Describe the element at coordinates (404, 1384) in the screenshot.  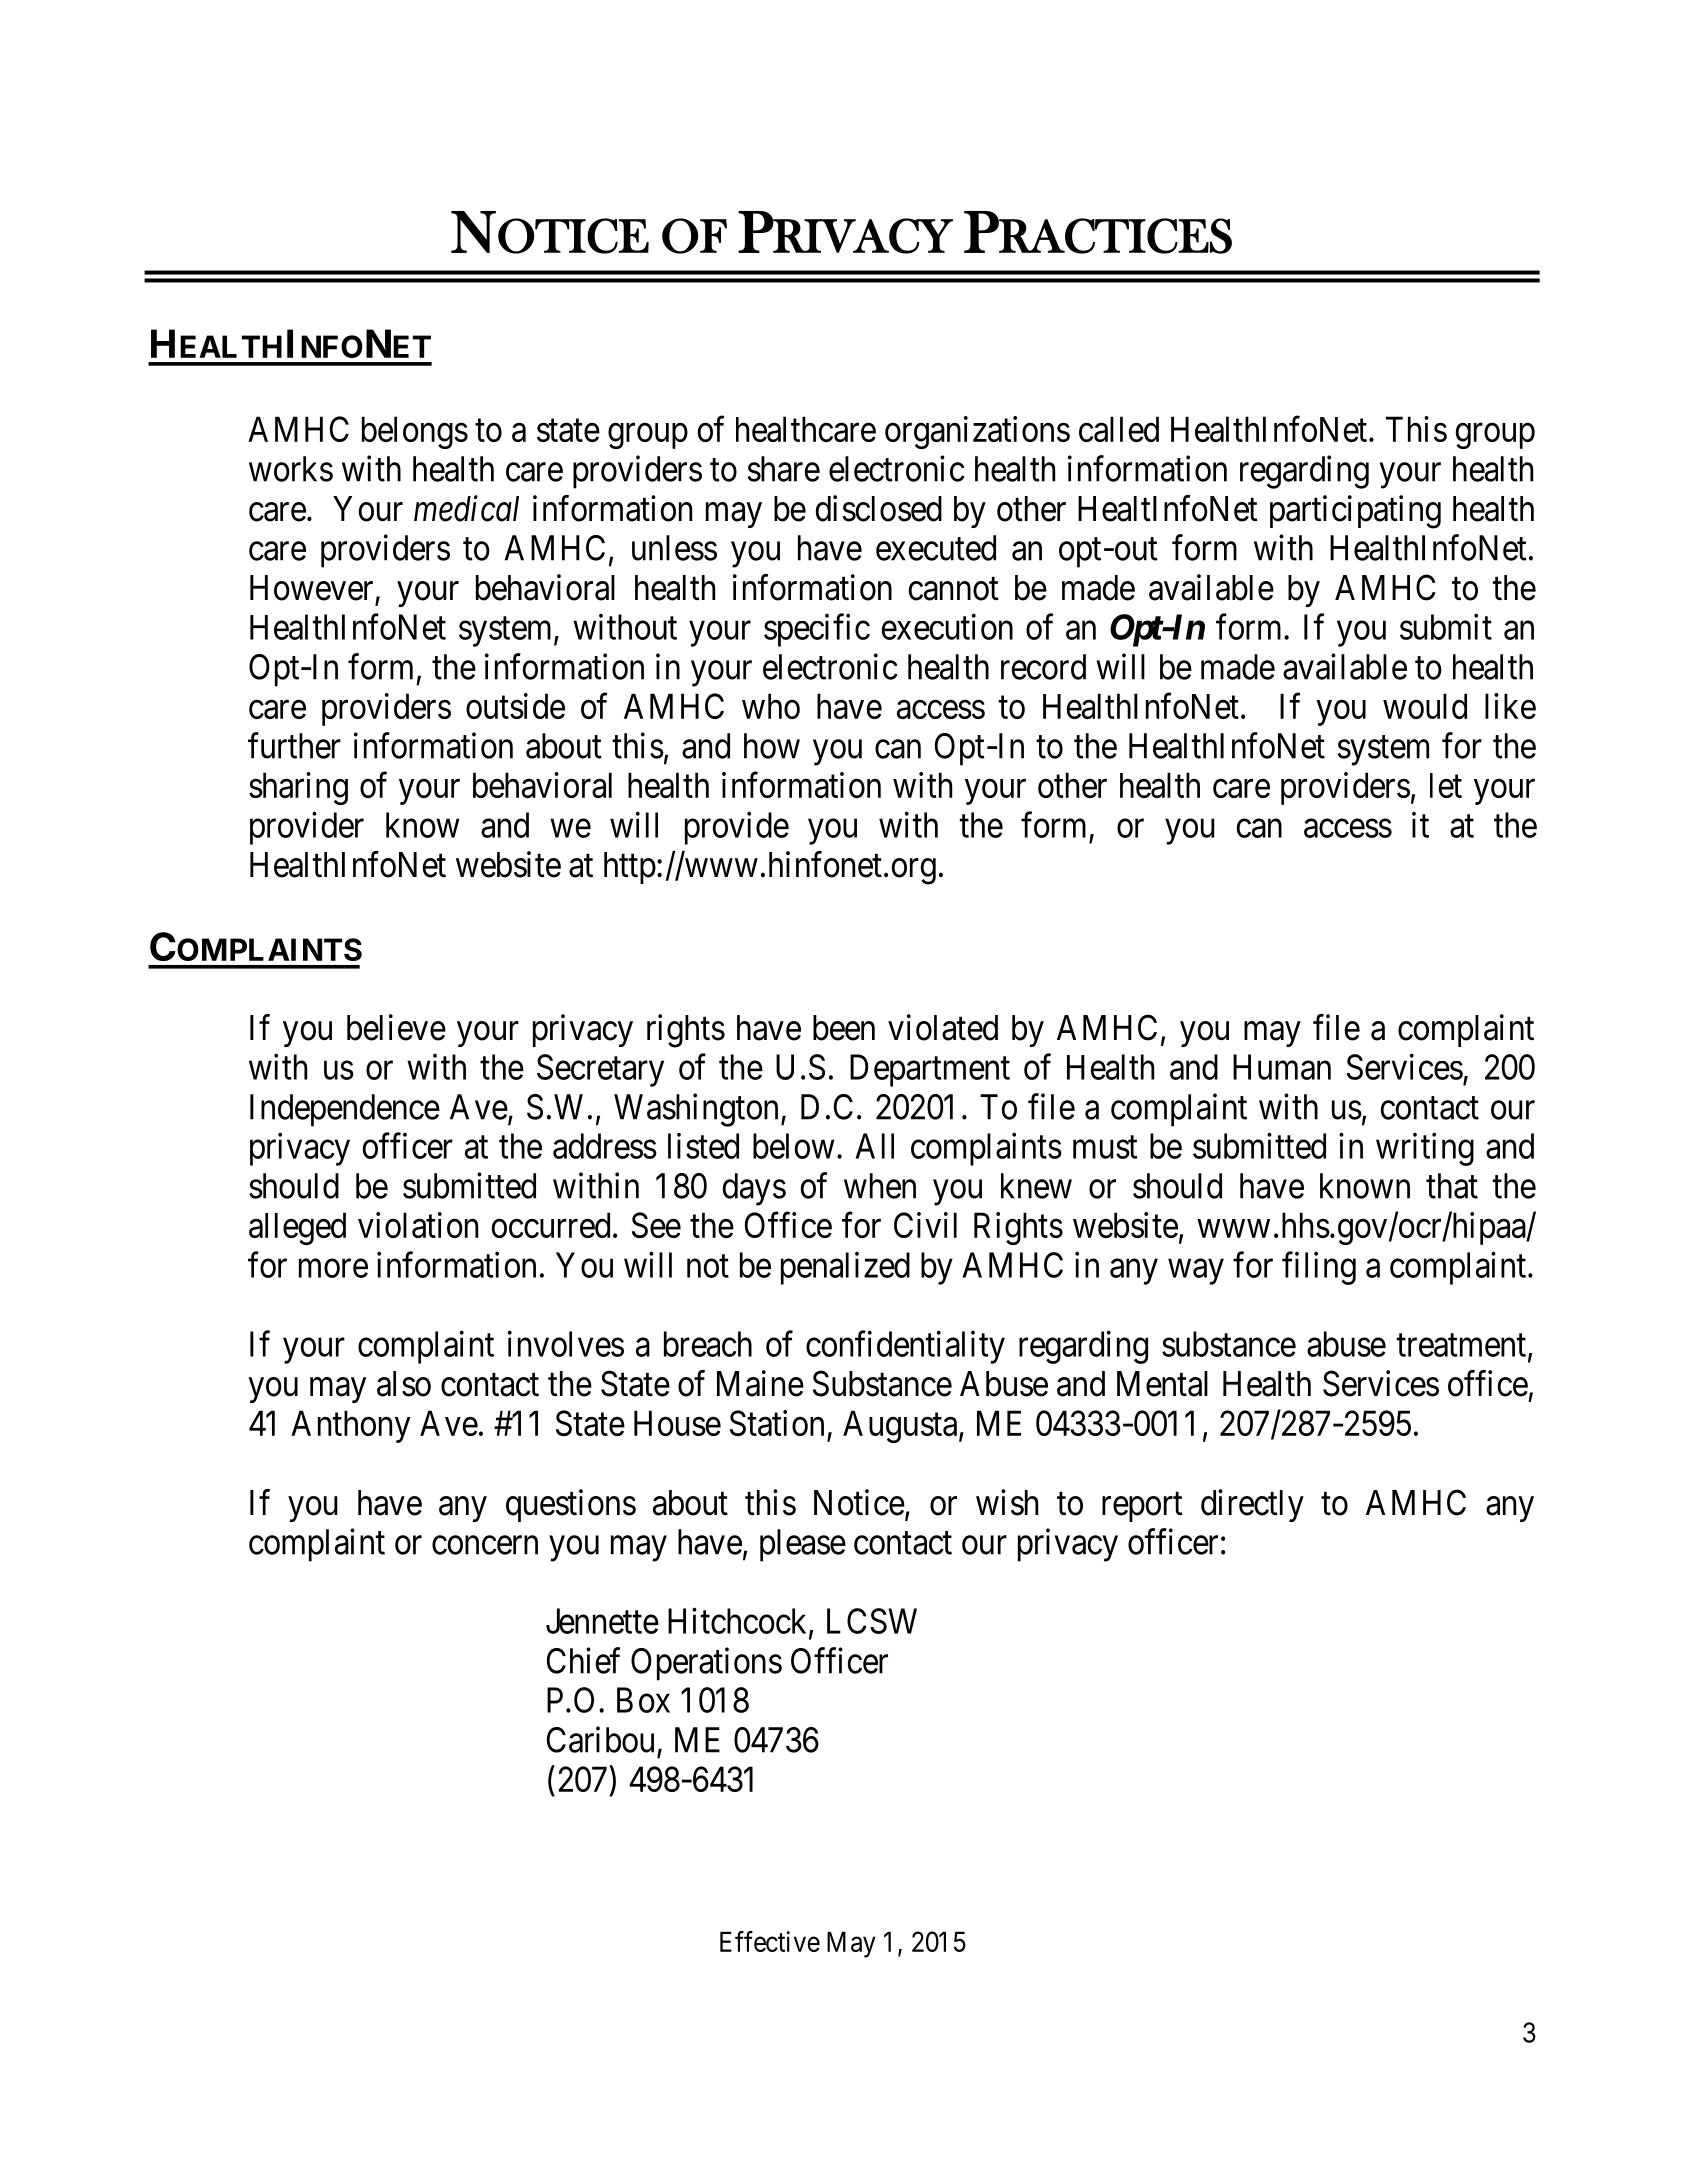
I see `also` at that location.
